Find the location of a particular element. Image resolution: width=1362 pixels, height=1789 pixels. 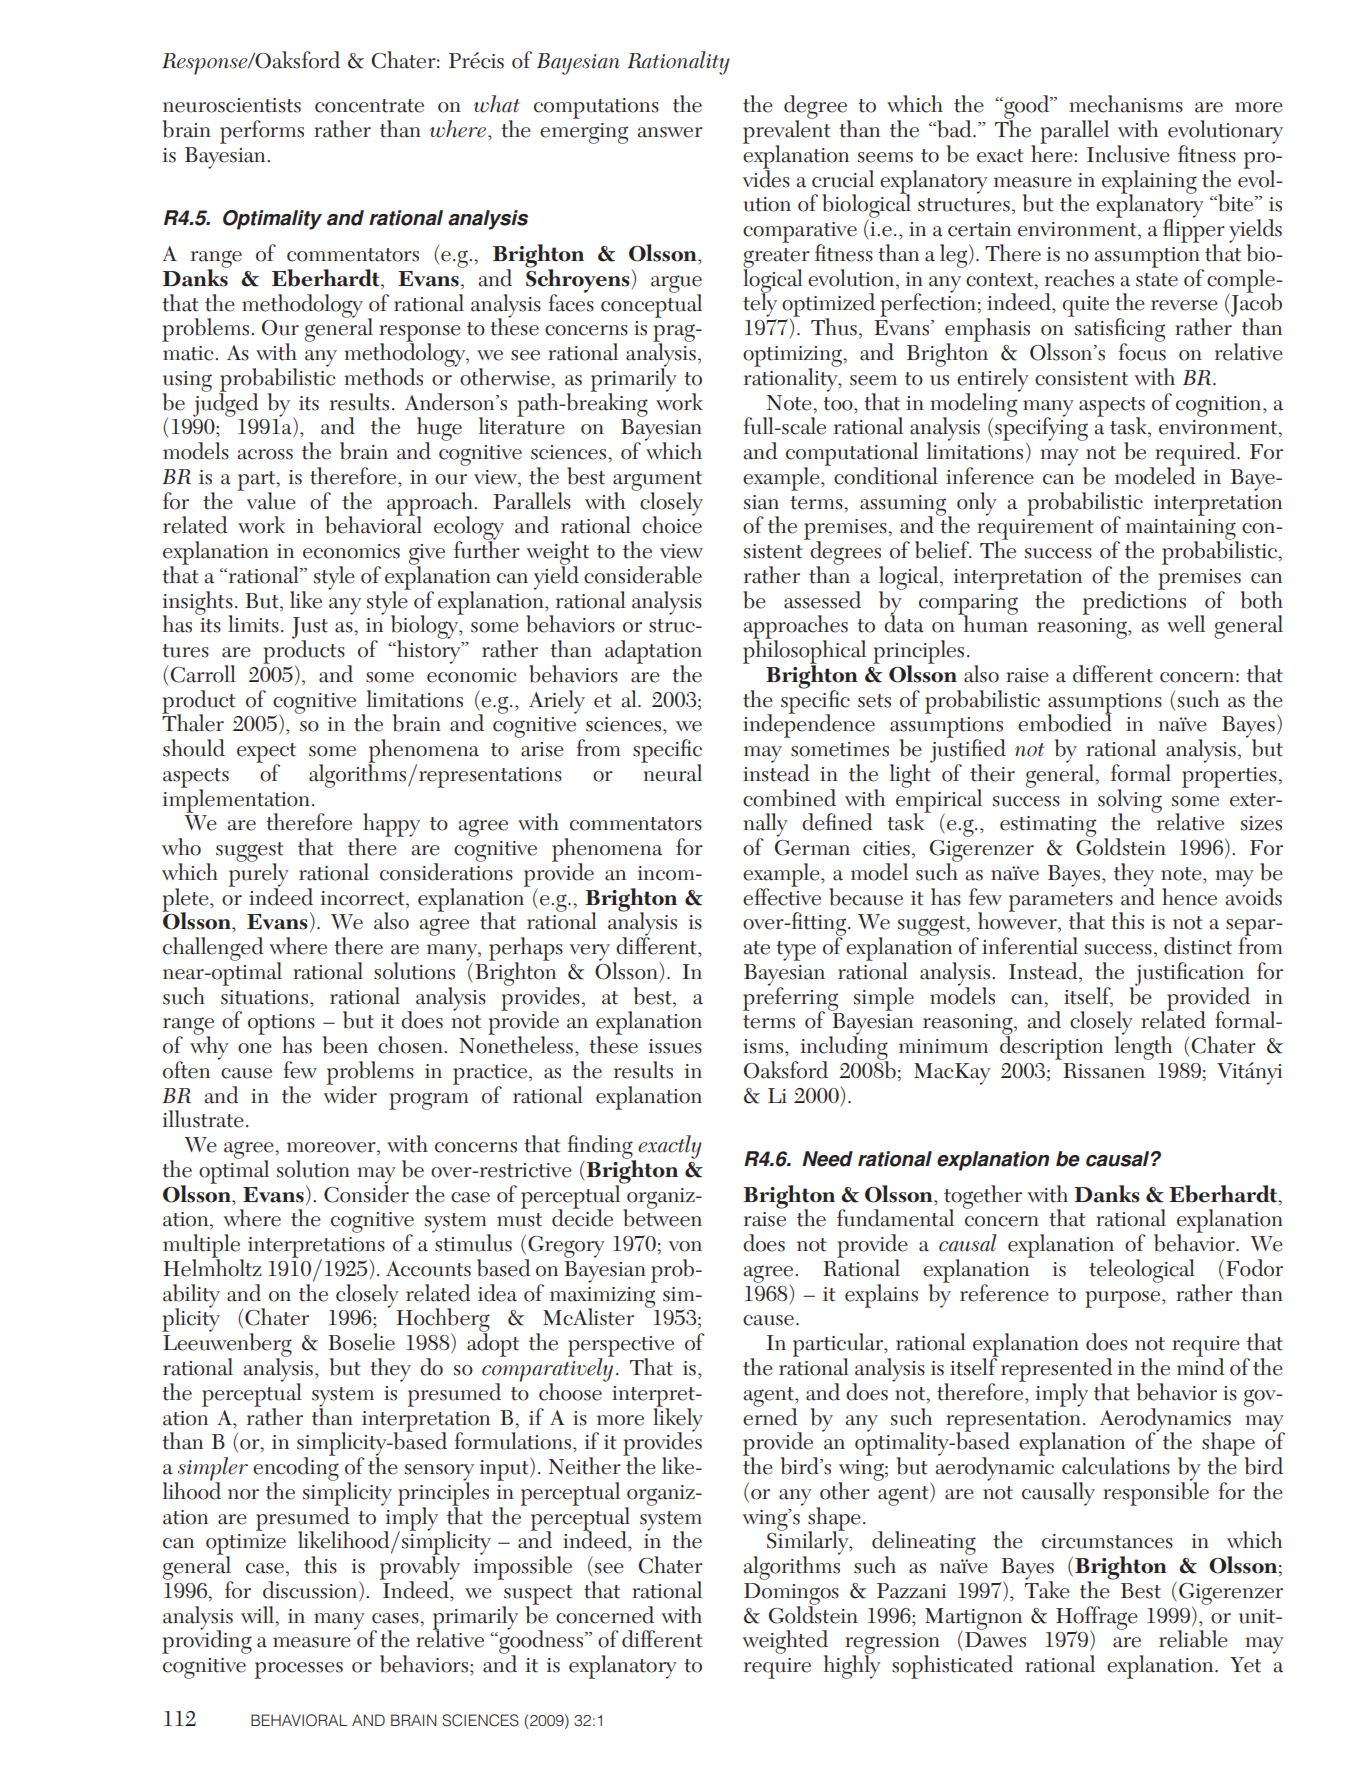

purpose is located at coordinates (1122, 1299).
